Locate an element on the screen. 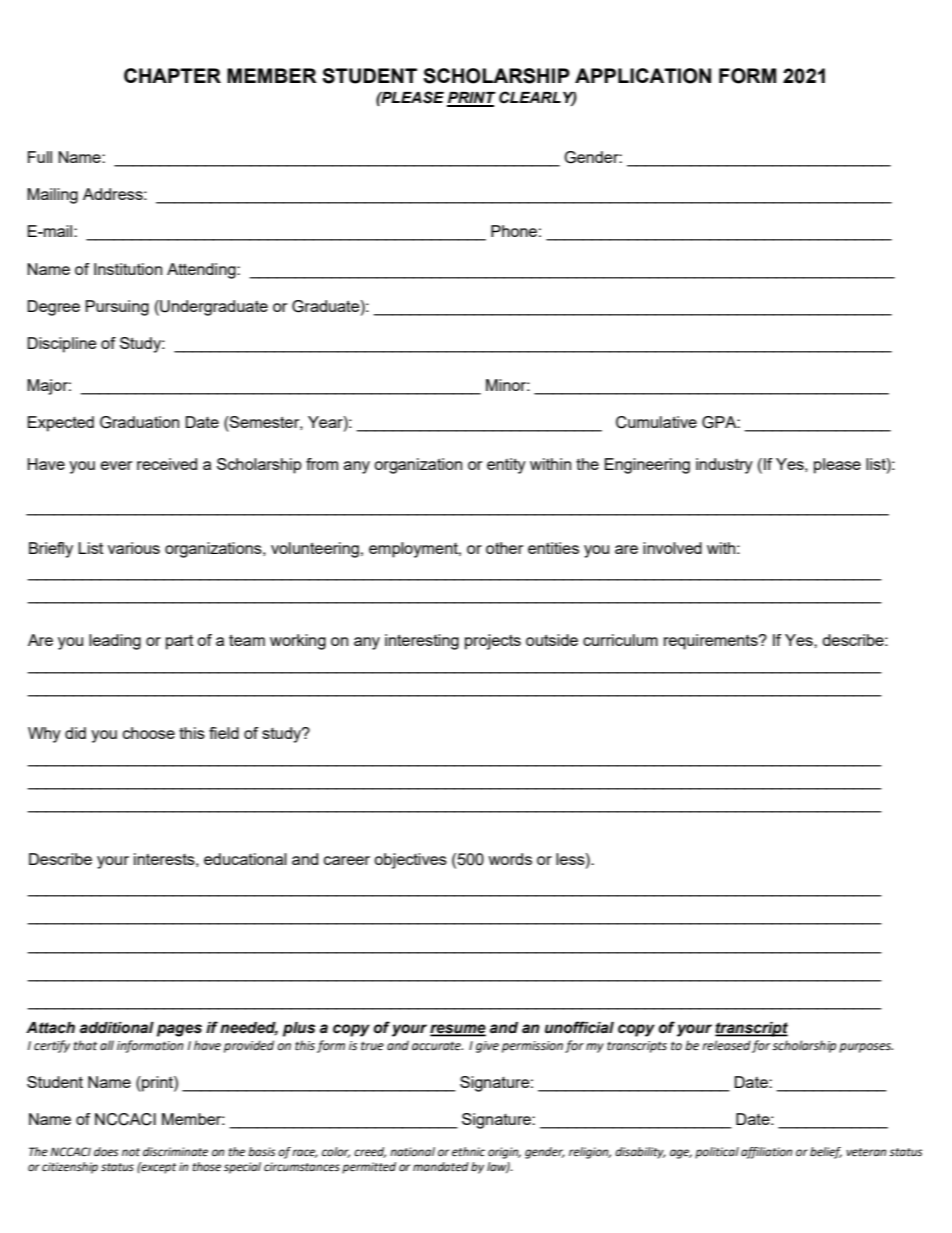 This screenshot has height=1233, width=952. affiliation is located at coordinates (766, 1153).
